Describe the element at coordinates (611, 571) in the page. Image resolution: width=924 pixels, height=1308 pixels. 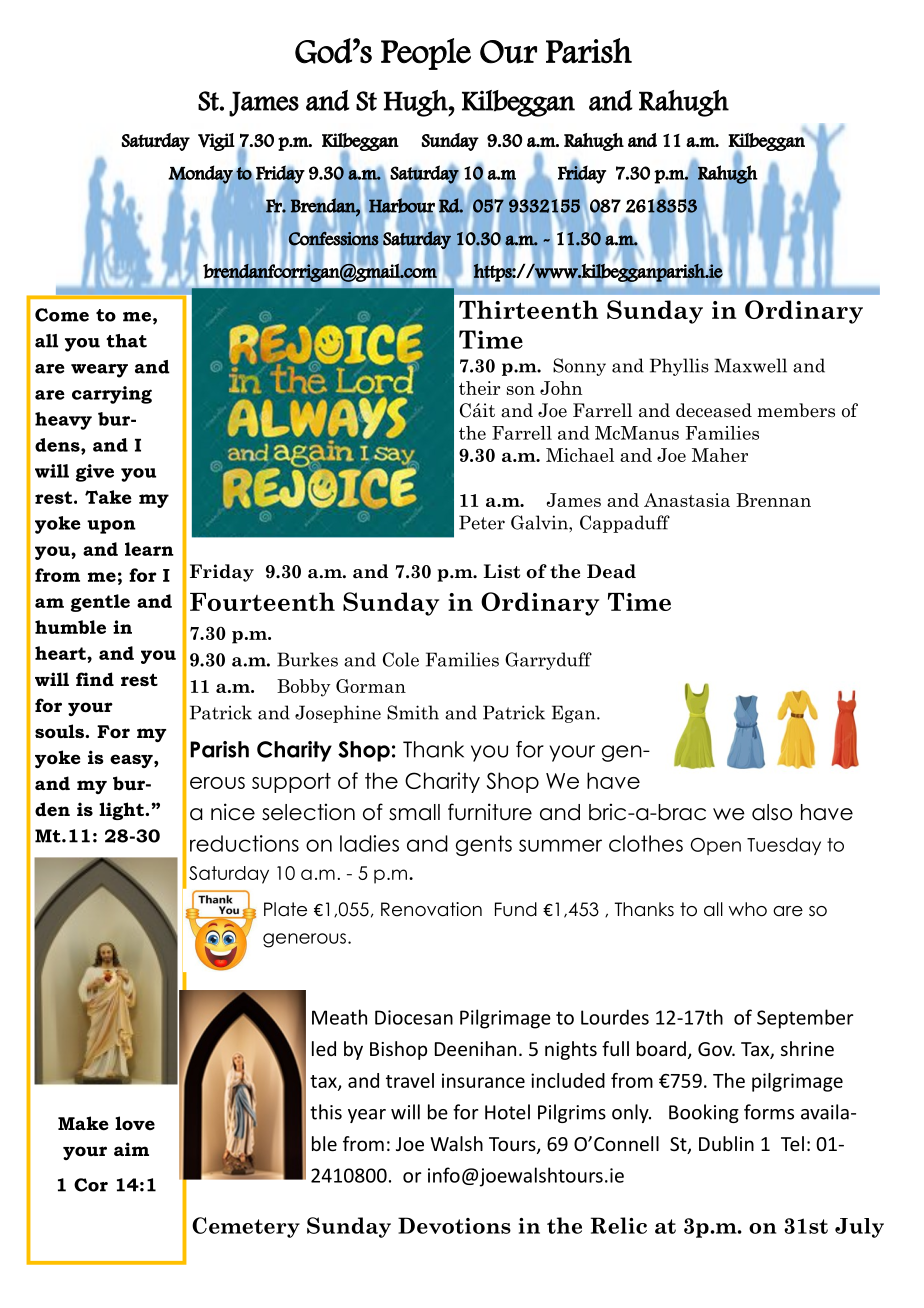
I see `Dead` at that location.
